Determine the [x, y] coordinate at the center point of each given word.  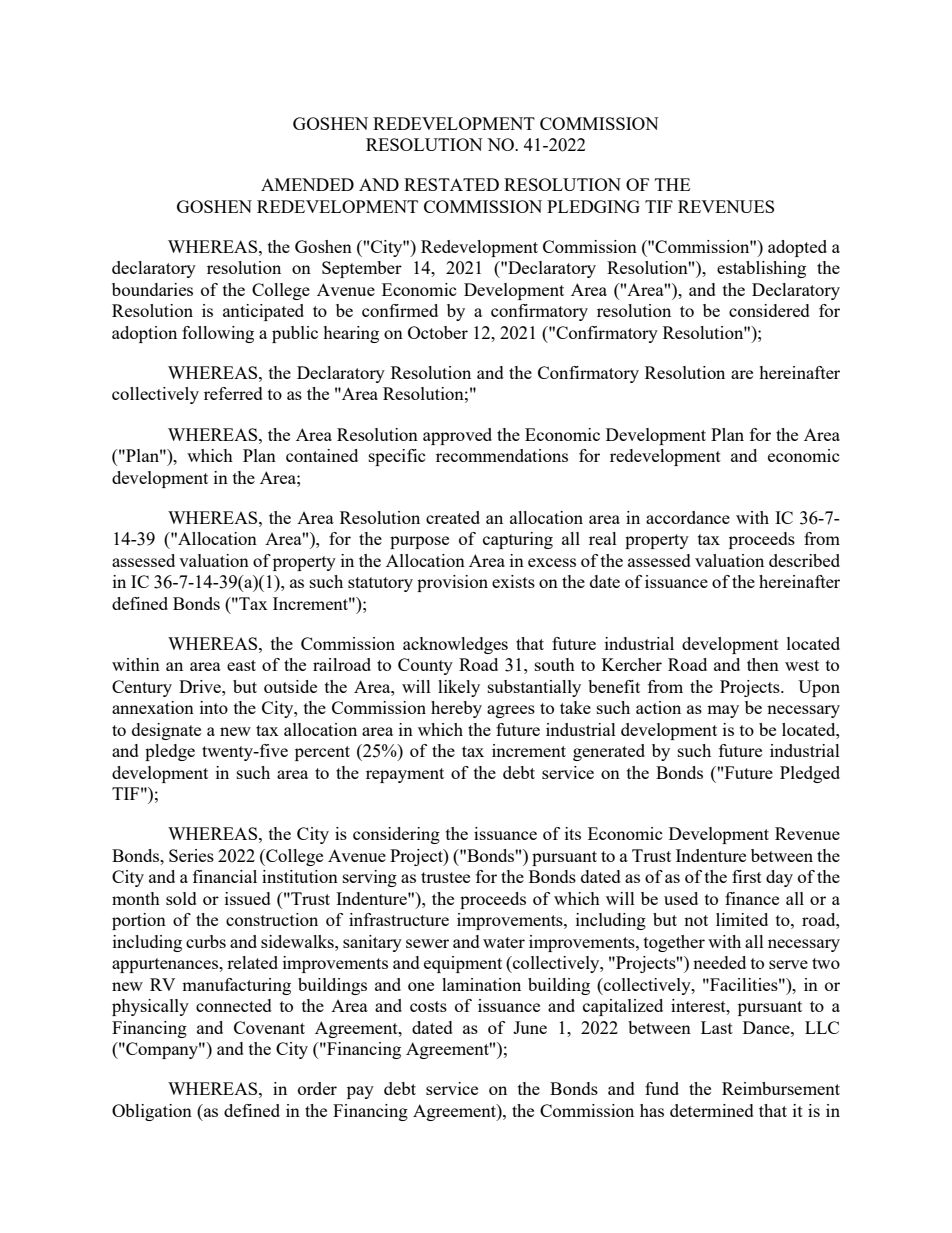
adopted [797, 248]
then [763, 664]
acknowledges [455, 645]
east [241, 665]
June [530, 1027]
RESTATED [451, 184]
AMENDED [307, 184]
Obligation [152, 1112]
